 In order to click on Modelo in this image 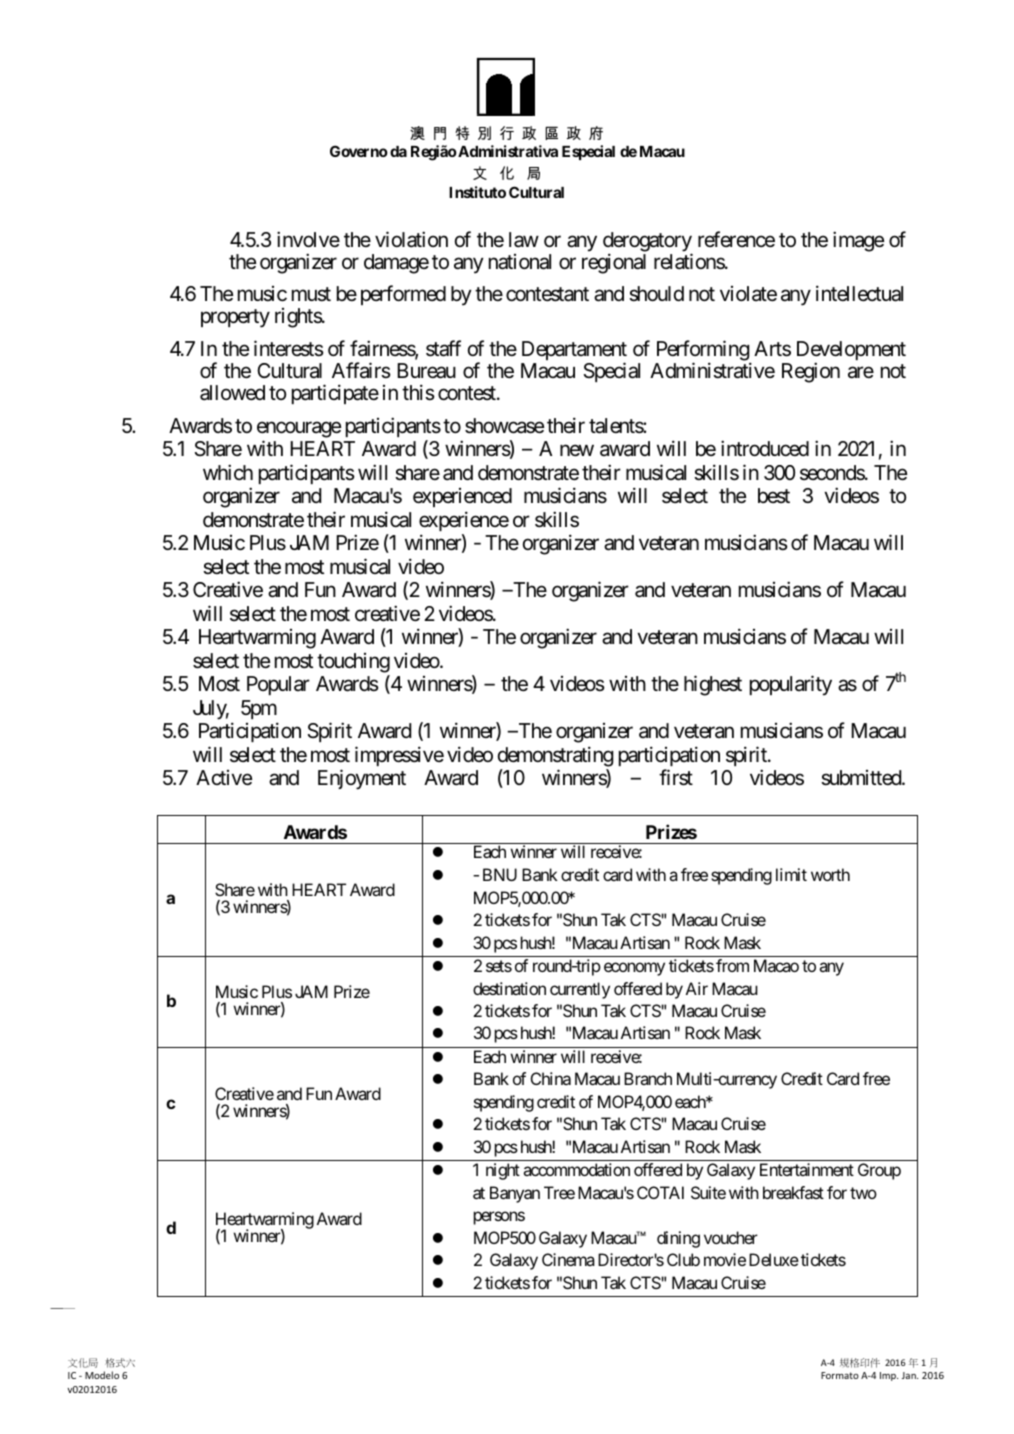, I will do `click(102, 1375)`.
